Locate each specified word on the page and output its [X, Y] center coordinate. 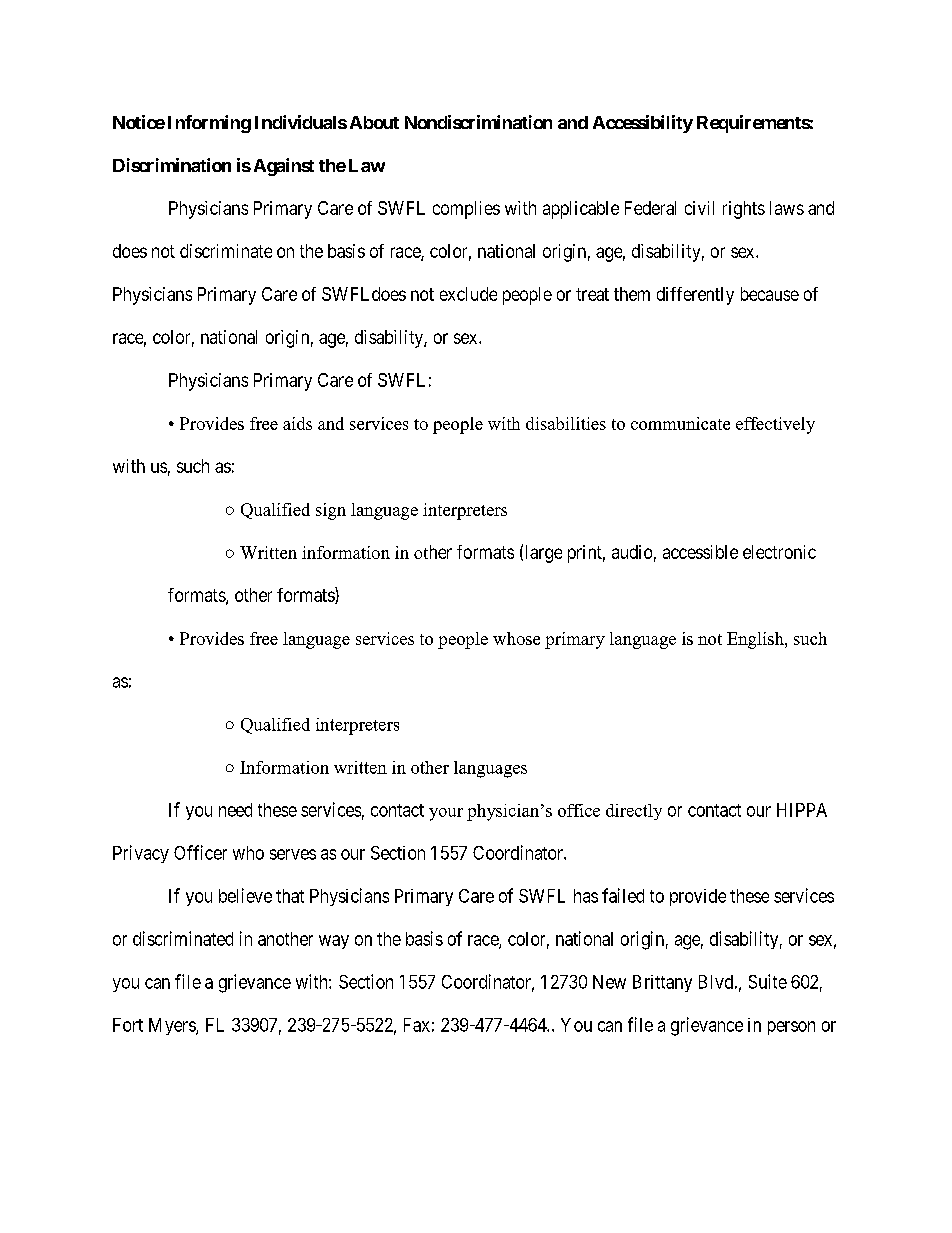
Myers [173, 1026]
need [235, 810]
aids [297, 423]
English [756, 640]
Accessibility [643, 124]
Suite [768, 981]
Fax [417, 1025]
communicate [680, 423]
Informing [209, 124]
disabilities [566, 423]
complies [466, 210]
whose [516, 638]
